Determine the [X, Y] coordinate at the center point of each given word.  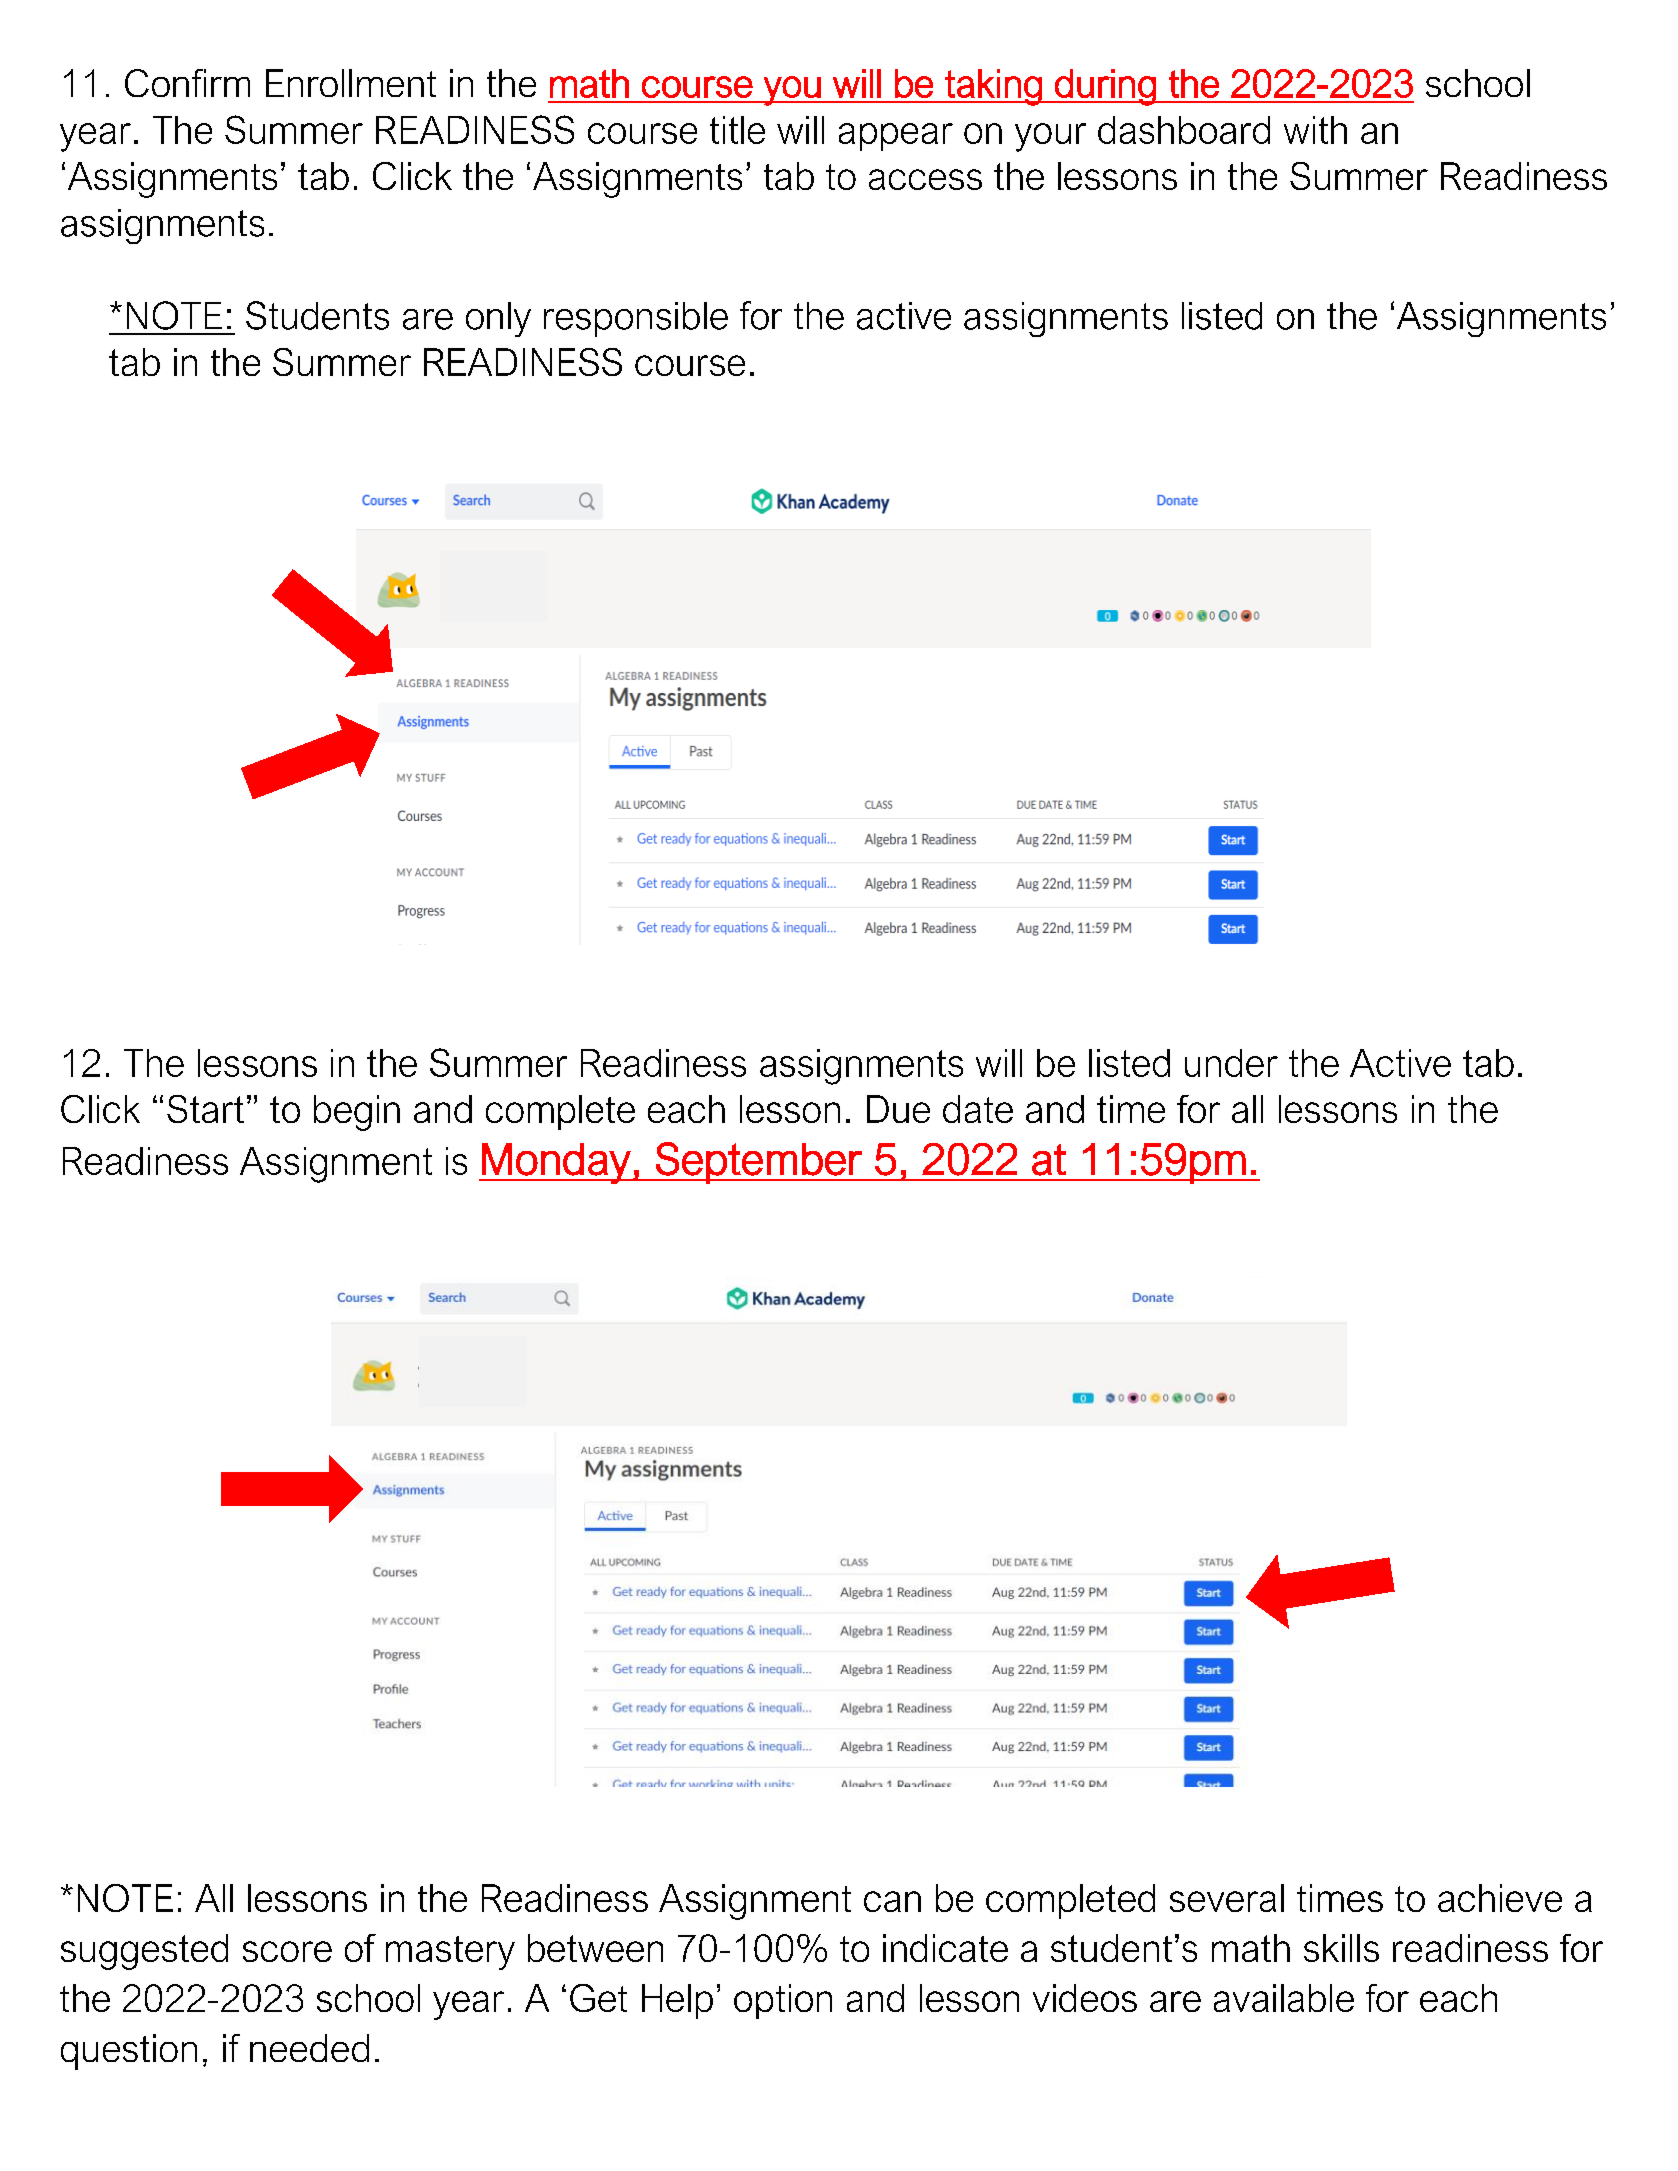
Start [205, 1109]
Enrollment [351, 83]
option [783, 2001]
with [1315, 130]
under [1231, 1063]
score [287, 1951]
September [759, 1163]
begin [357, 1113]
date [978, 1109]
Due [898, 1109]
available [1284, 1998]
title [737, 130]
